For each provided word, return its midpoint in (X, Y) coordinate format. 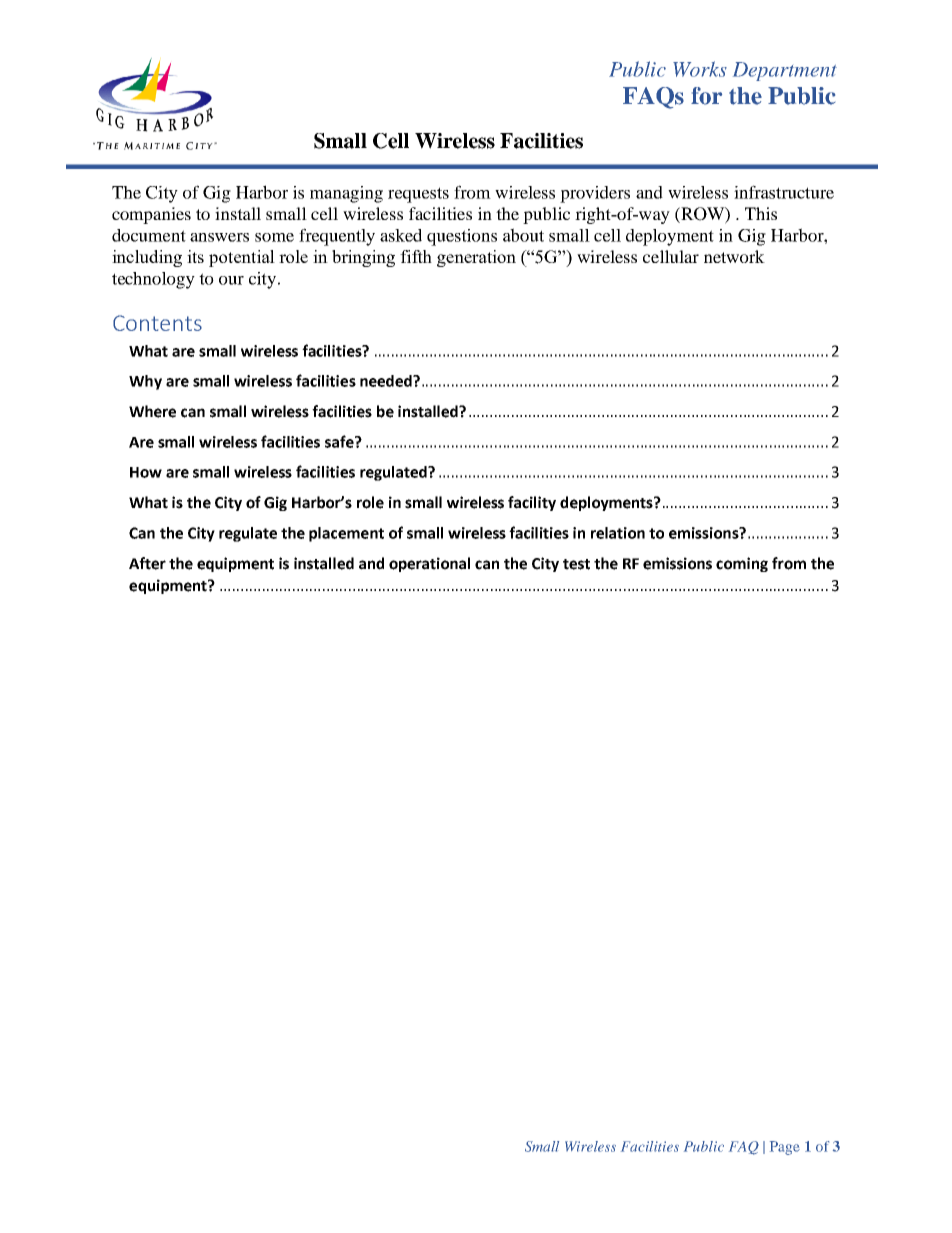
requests (418, 195)
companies (151, 215)
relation (618, 533)
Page (785, 1148)
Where (152, 411)
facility (532, 503)
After (147, 563)
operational (429, 564)
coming (742, 564)
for (706, 96)
